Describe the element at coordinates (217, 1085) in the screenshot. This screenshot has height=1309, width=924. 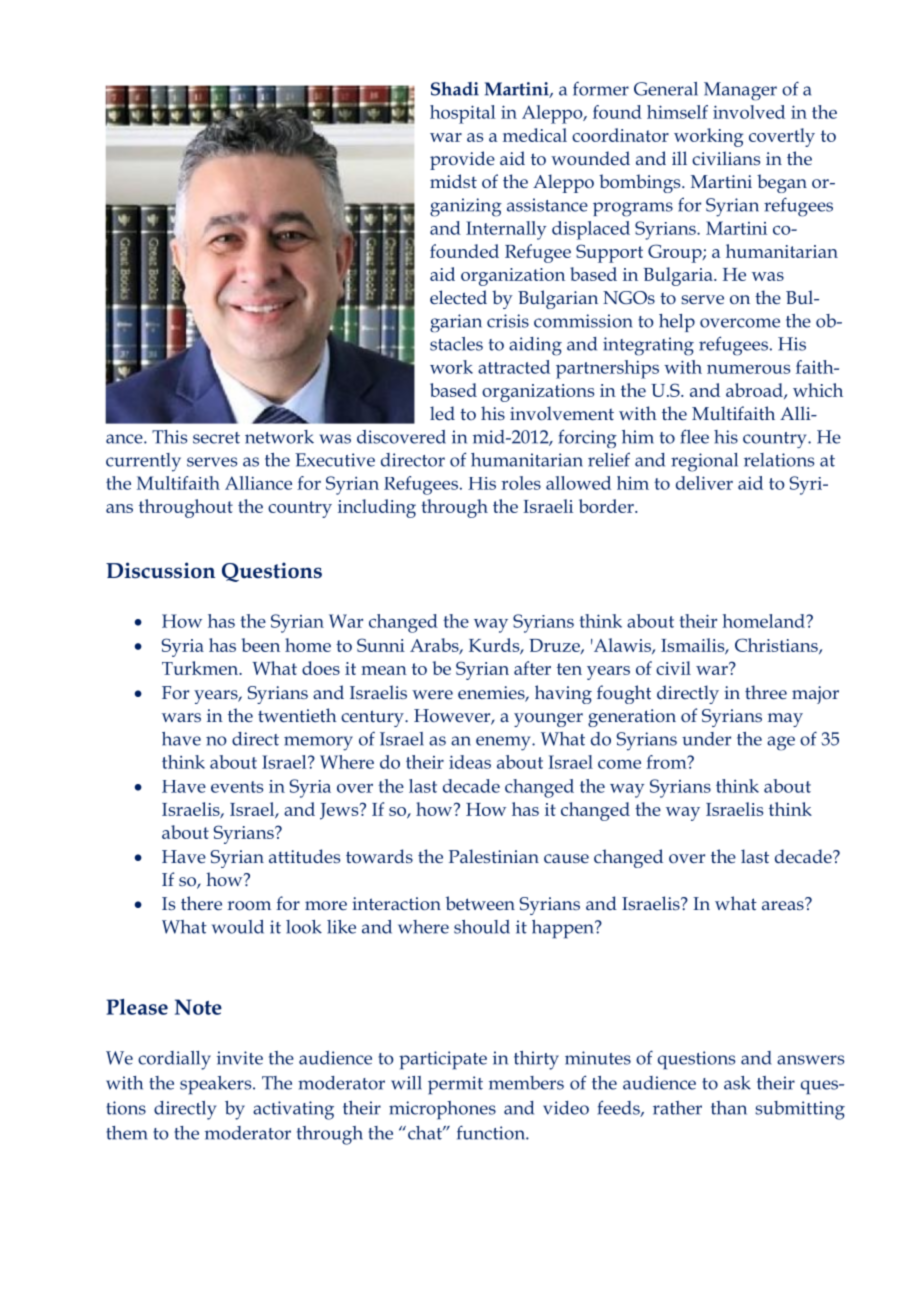
I see `speakers` at that location.
